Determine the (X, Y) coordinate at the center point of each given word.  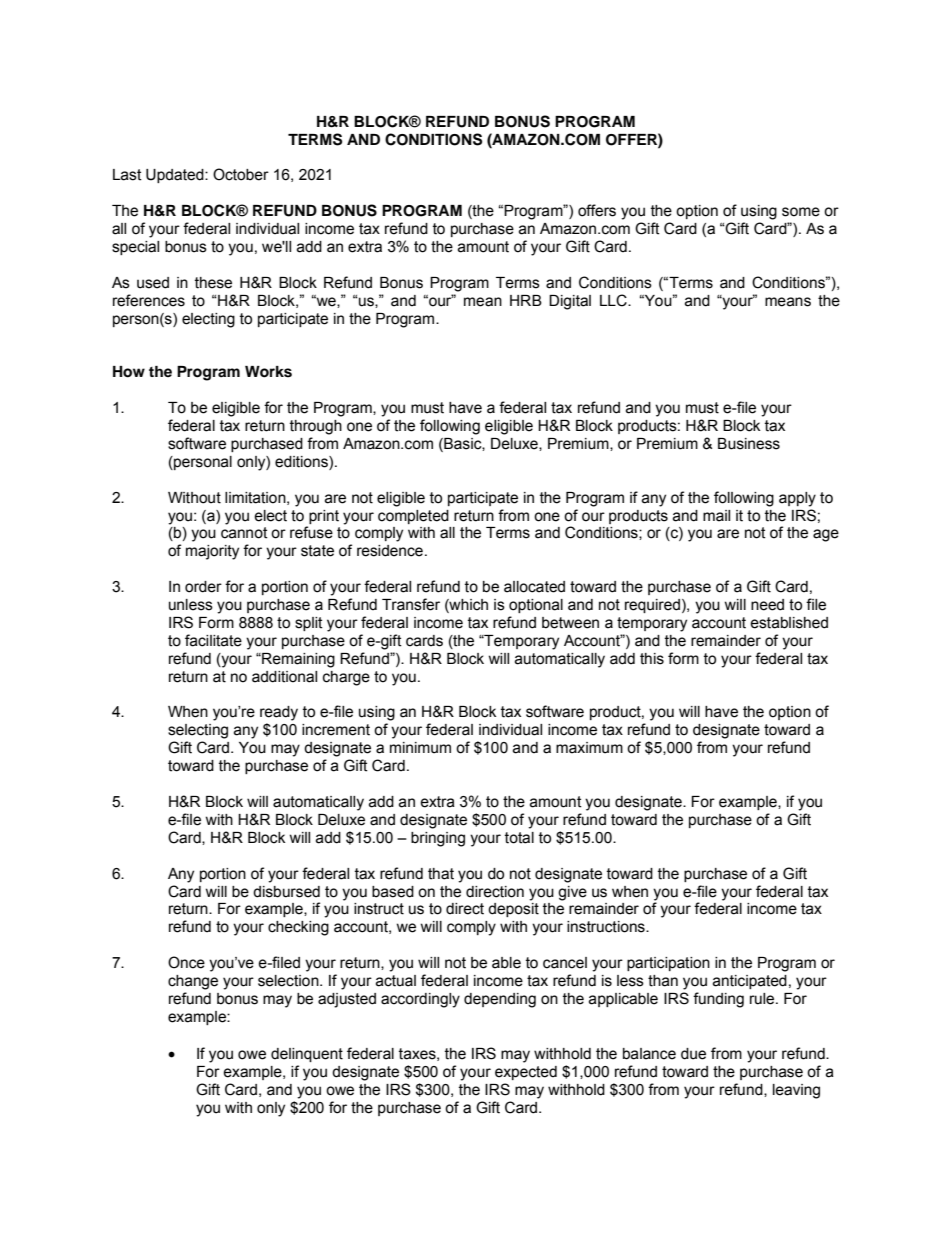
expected (526, 1073)
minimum (420, 748)
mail (716, 516)
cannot (244, 533)
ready (279, 713)
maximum (589, 748)
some (801, 212)
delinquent (307, 1055)
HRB (526, 300)
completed (413, 517)
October (241, 174)
